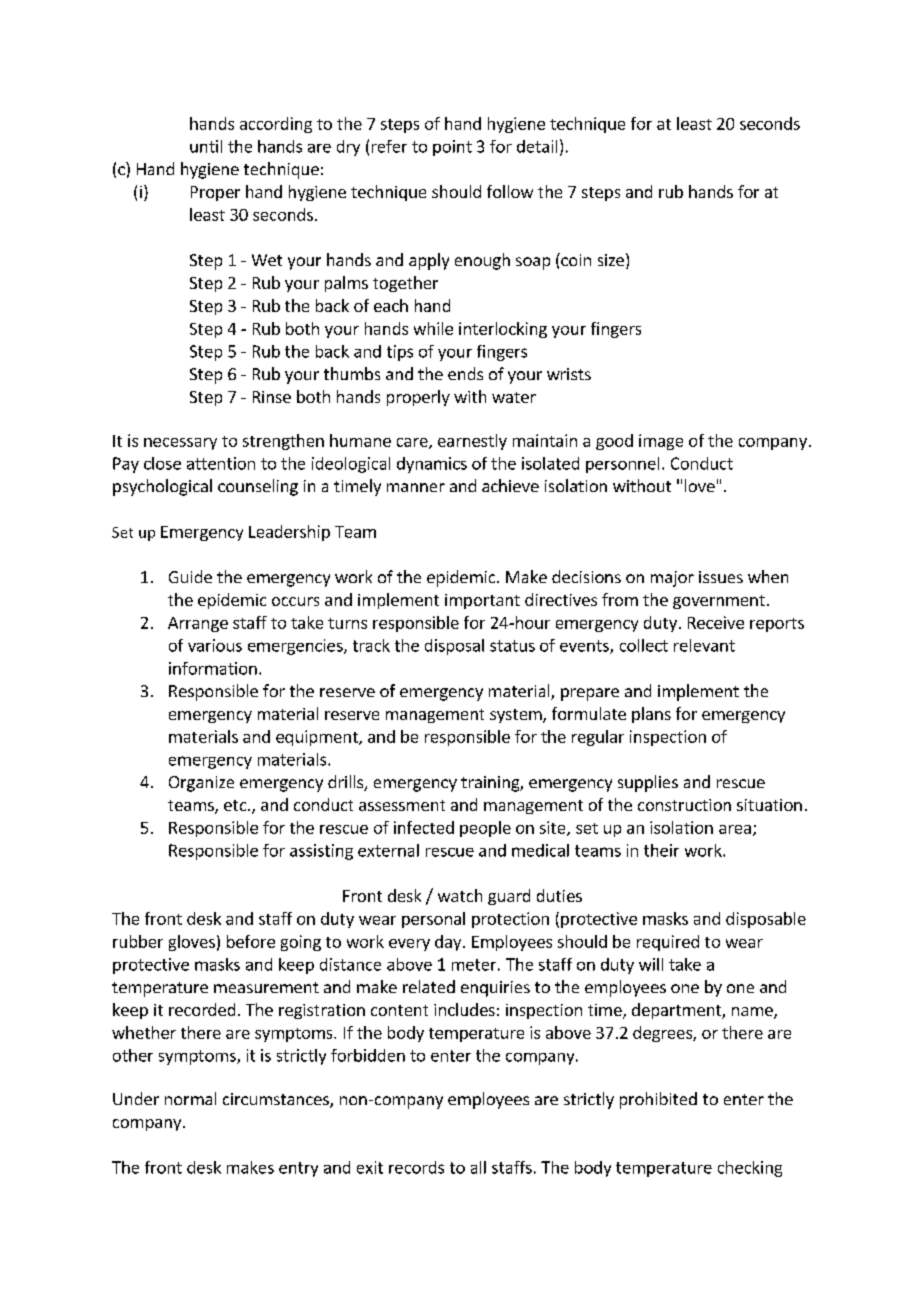 Image resolution: width=924 pixels, height=1309 pixels. Describe the element at coordinates (704, 645) in the page. I see `relevant` at that location.
